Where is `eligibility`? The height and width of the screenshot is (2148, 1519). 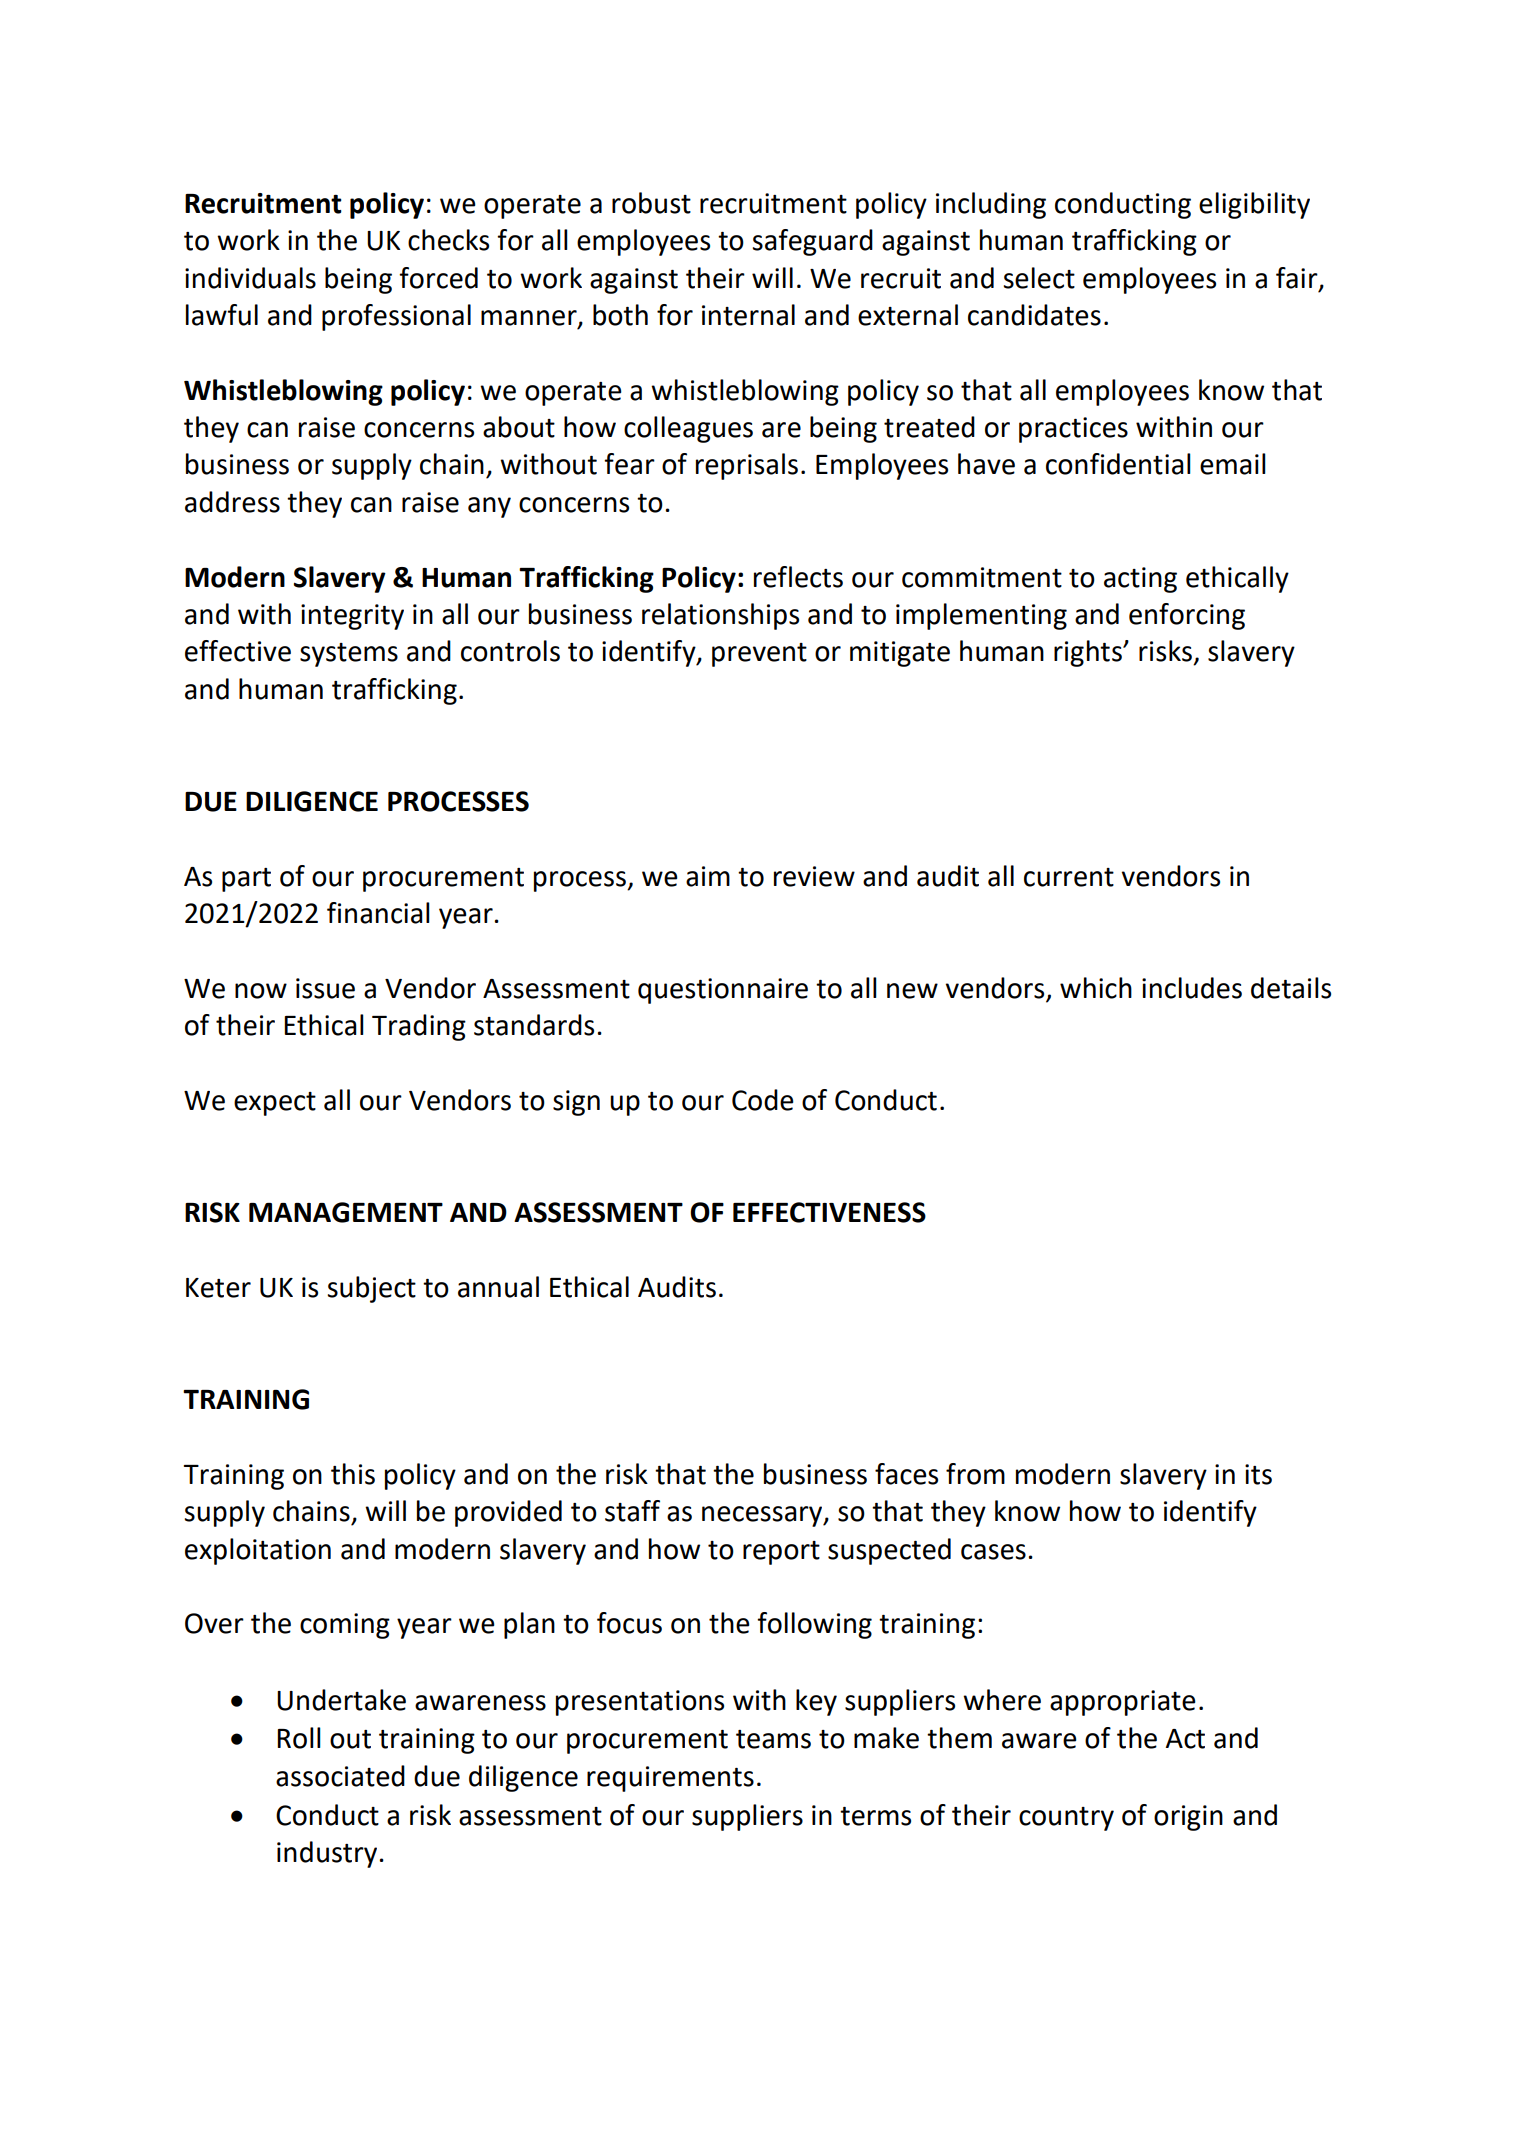 eligibility is located at coordinates (1254, 205).
